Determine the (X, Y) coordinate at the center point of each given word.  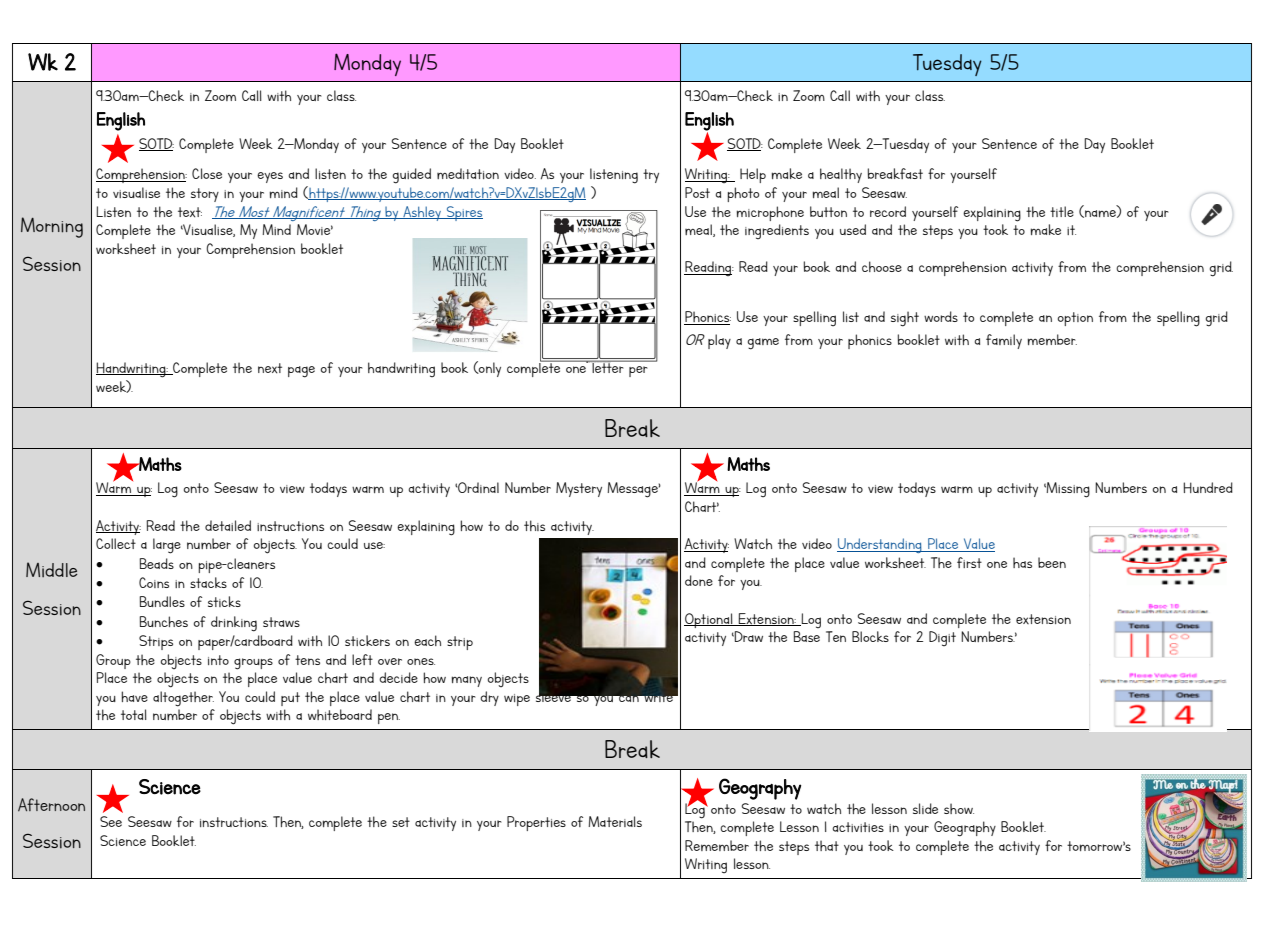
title (1062, 211)
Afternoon (51, 804)
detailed (228, 525)
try (651, 176)
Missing (1067, 490)
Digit (942, 638)
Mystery (579, 489)
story (205, 195)
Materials (615, 821)
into (218, 660)
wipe (517, 700)
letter (608, 366)
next (270, 368)
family (1004, 341)
